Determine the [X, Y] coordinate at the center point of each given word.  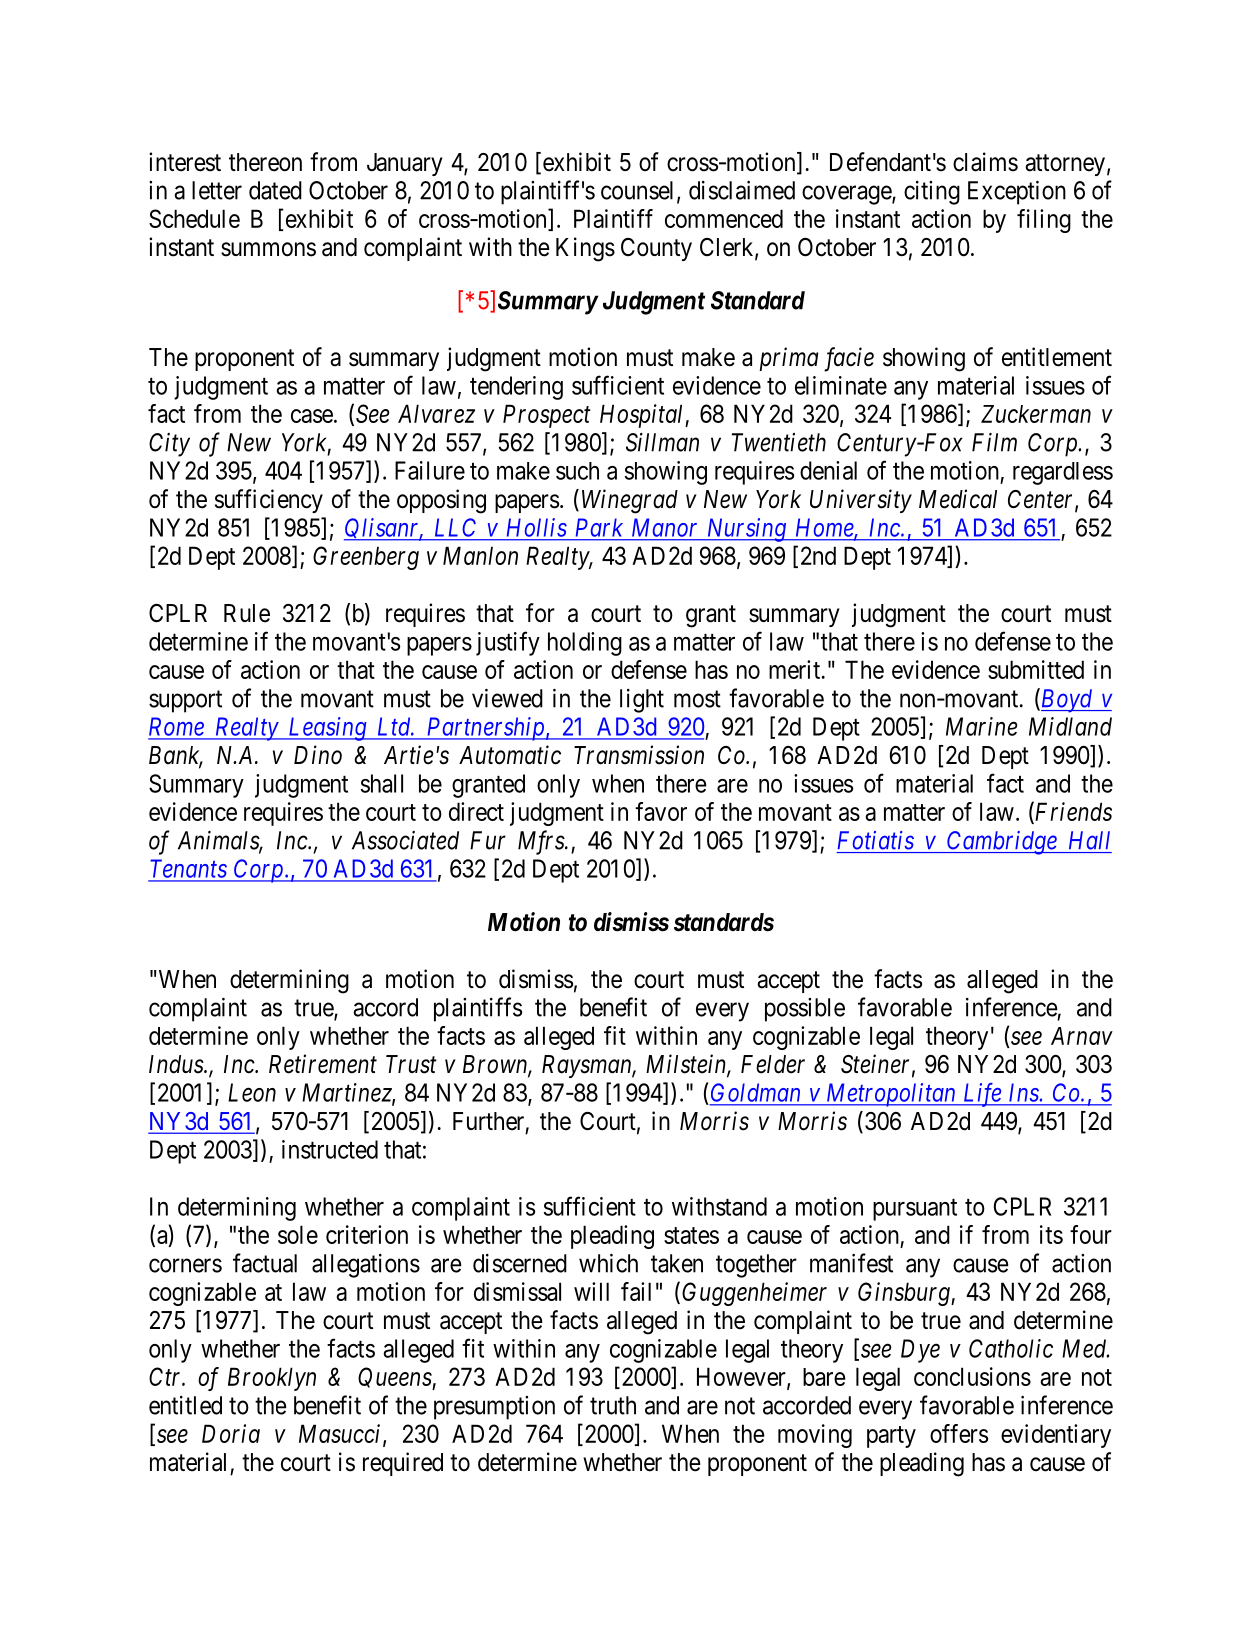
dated [275, 190]
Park [599, 528]
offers [959, 1433]
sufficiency [269, 501]
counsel [639, 191]
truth [613, 1405]
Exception [1017, 192]
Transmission [639, 755]
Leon [252, 1092]
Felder [773, 1064]
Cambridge [1002, 843]
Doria [231, 1433]
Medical [958, 499]
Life [981, 1095]
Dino [318, 755]
